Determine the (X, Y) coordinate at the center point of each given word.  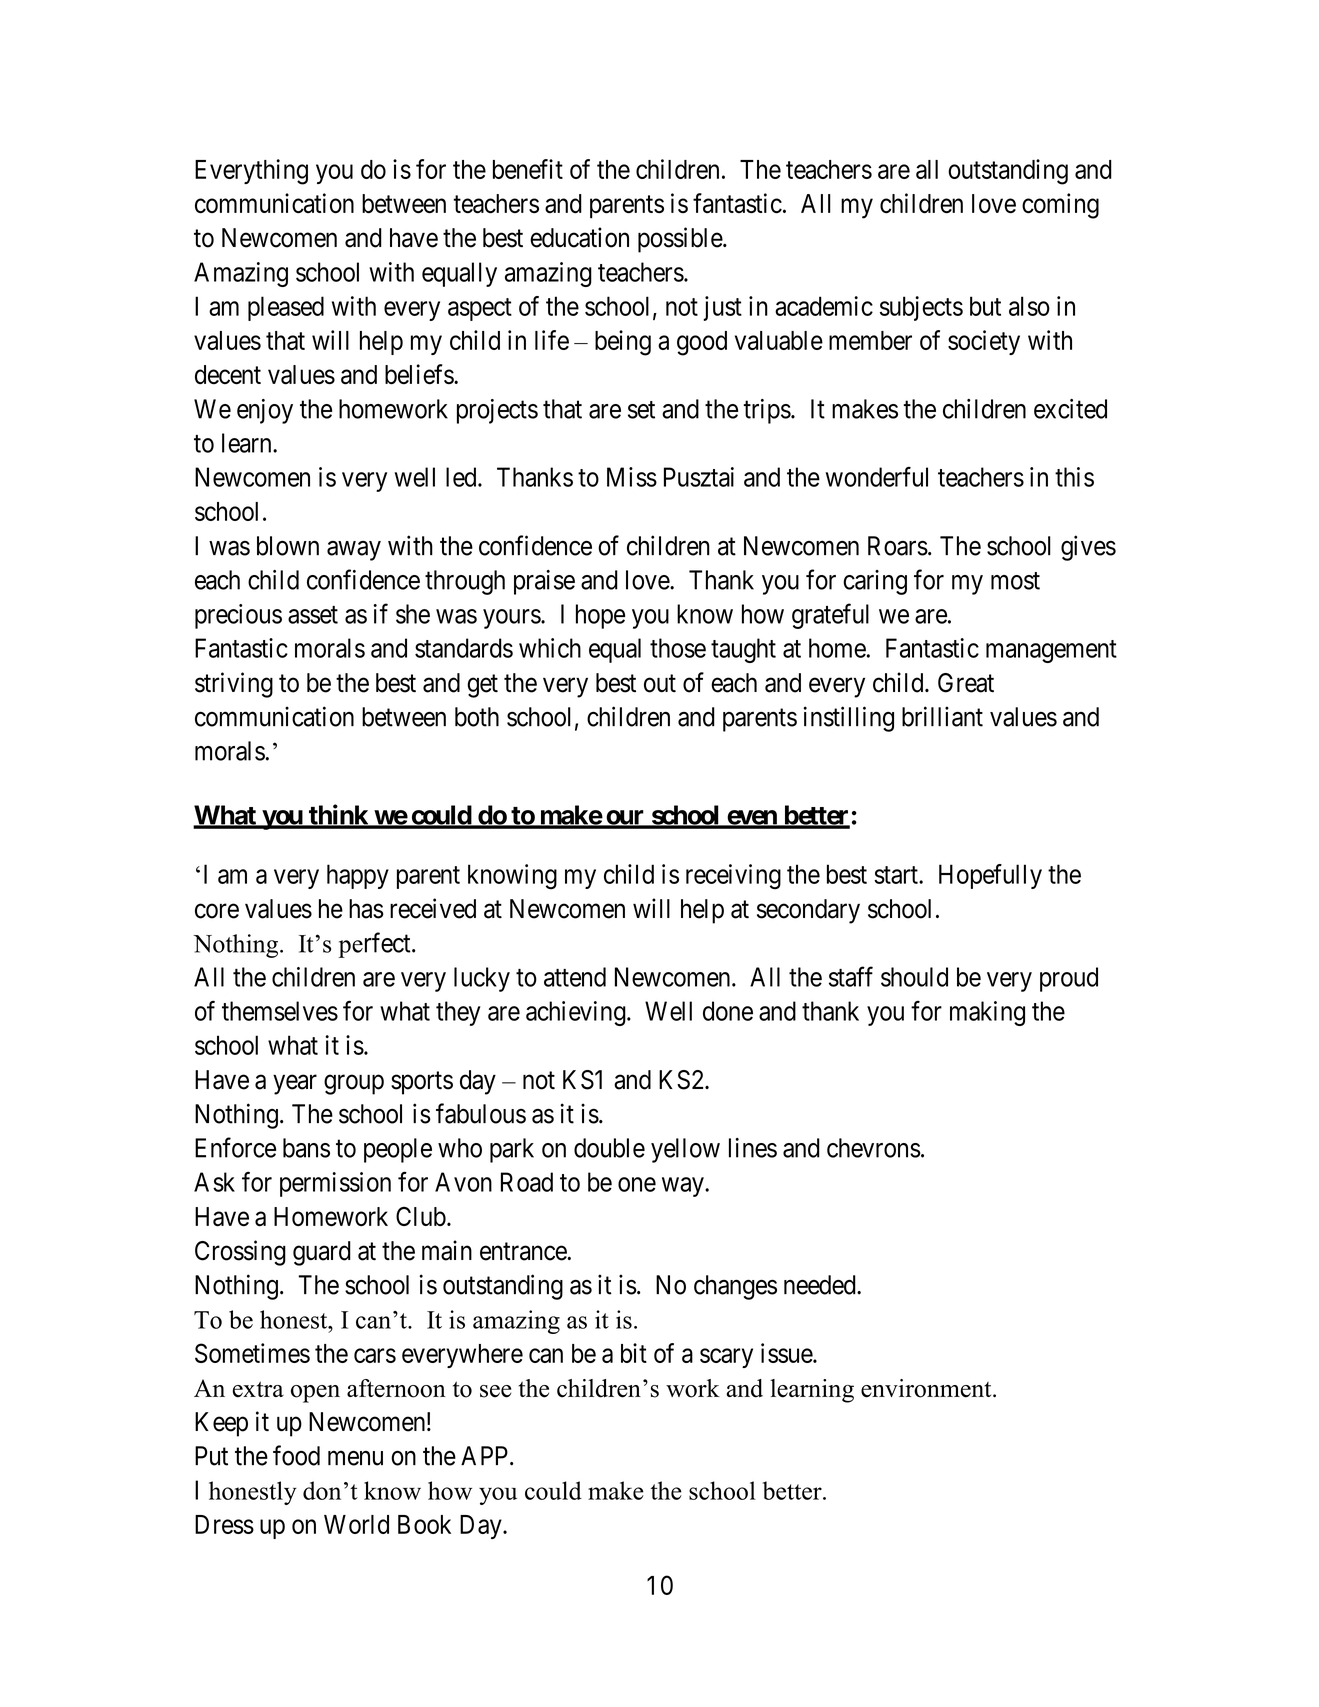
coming (1060, 206)
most (1015, 581)
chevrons (874, 1148)
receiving (733, 877)
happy (358, 876)
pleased (286, 308)
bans (306, 1148)
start (897, 875)
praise (544, 582)
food (296, 1455)
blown (288, 546)
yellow (685, 1150)
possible (681, 240)
